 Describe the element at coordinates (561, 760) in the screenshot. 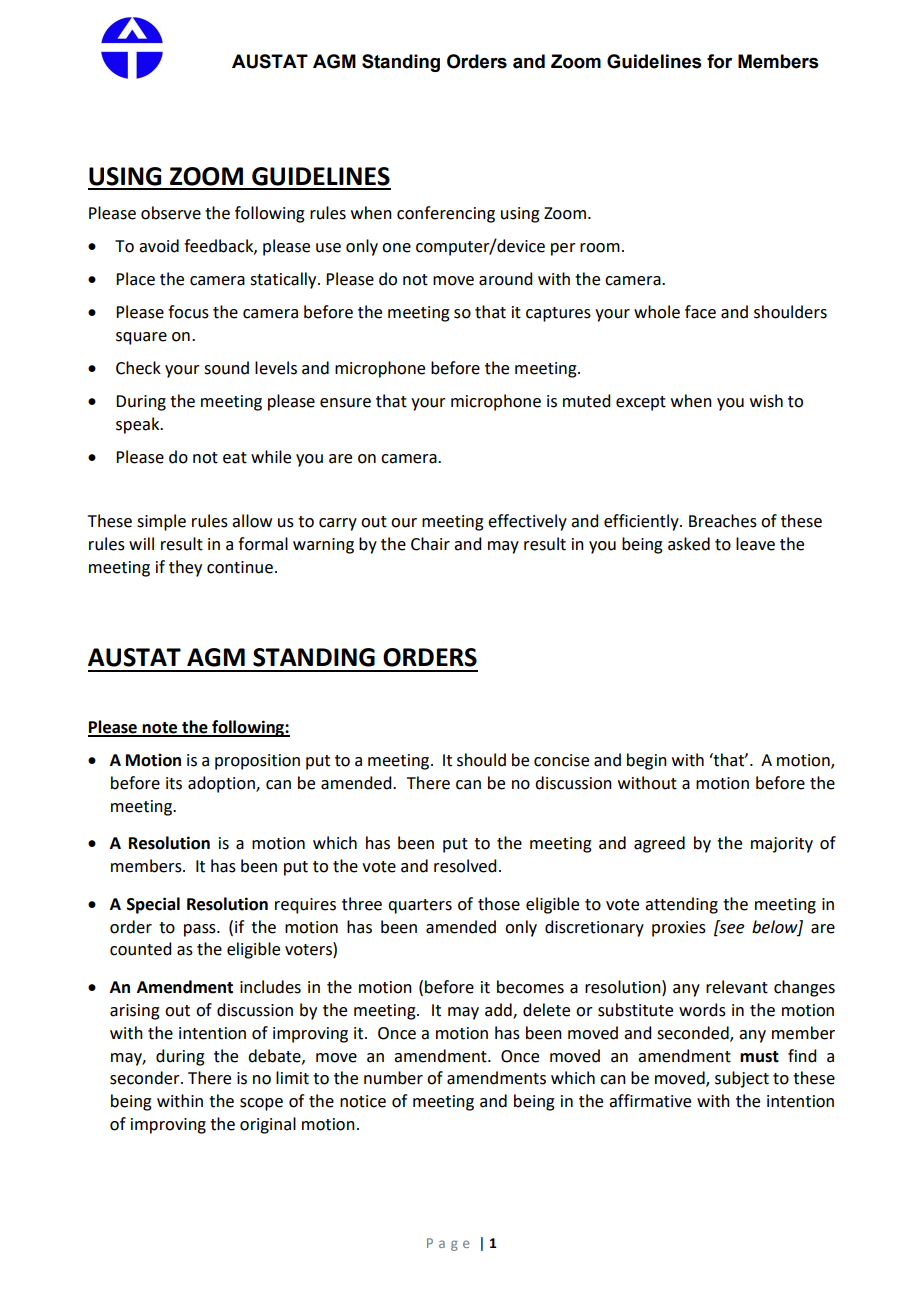

I see `concise` at that location.
